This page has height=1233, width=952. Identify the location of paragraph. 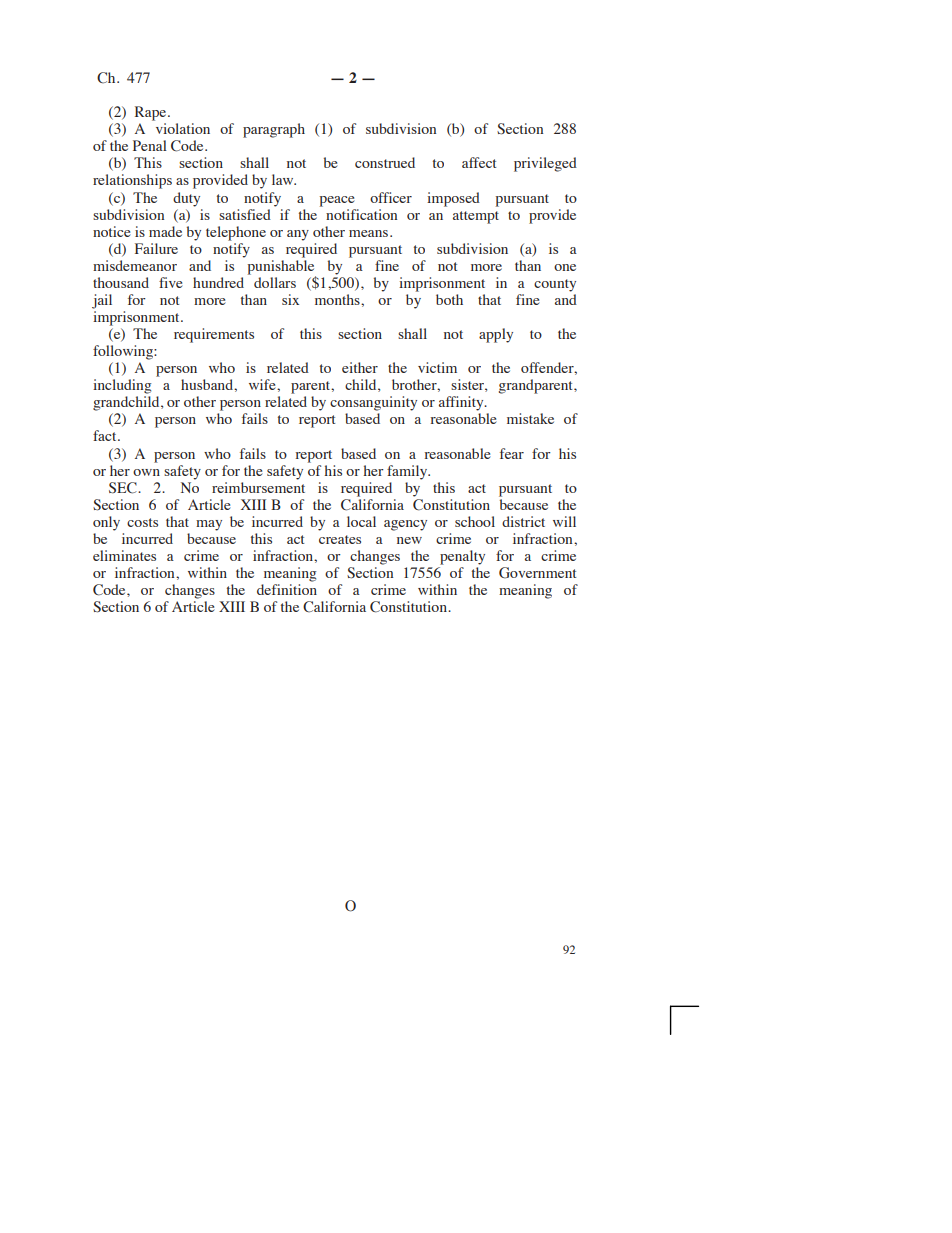
(274, 130).
